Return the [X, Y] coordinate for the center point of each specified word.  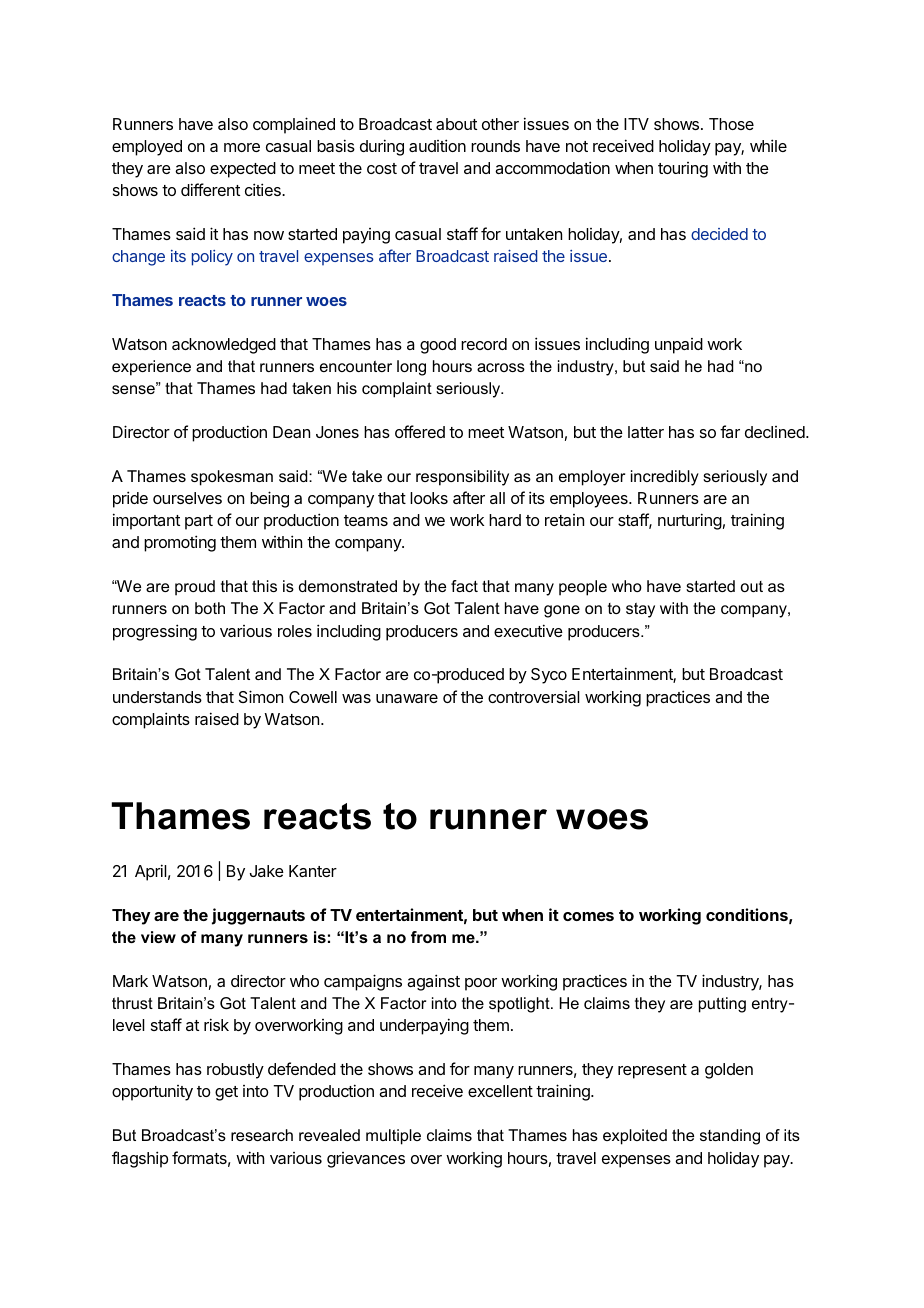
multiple [393, 1137]
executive [528, 630]
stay [640, 610]
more [242, 147]
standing [730, 1137]
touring [683, 170]
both [210, 608]
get [226, 1093]
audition [437, 145]
